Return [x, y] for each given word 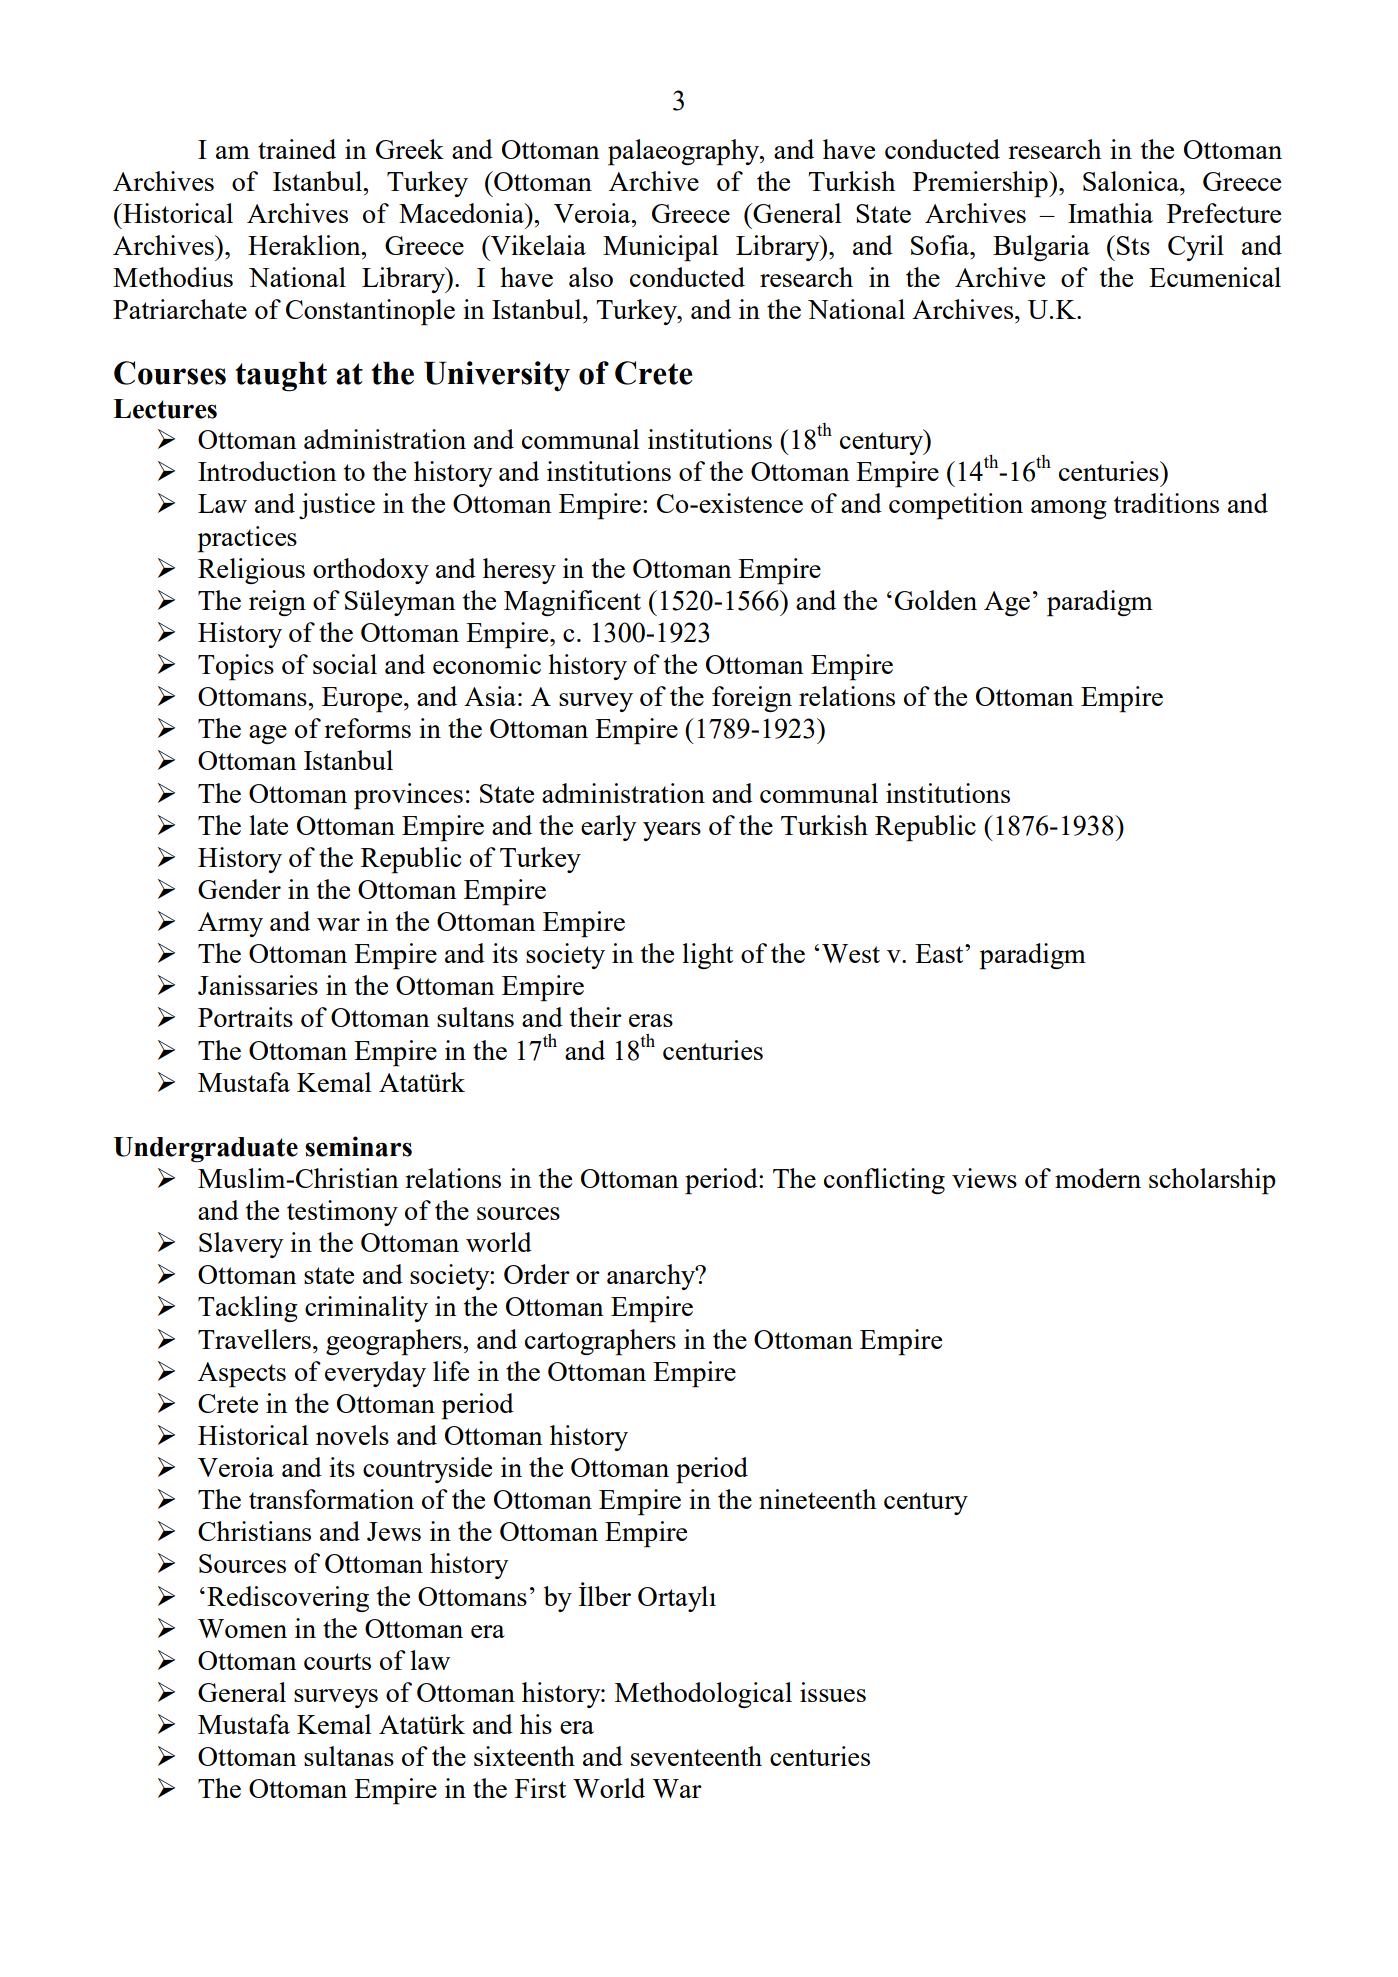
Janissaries [258, 985]
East [940, 953]
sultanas [349, 1756]
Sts [1133, 245]
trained [297, 149]
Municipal [660, 248]
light [707, 956]
